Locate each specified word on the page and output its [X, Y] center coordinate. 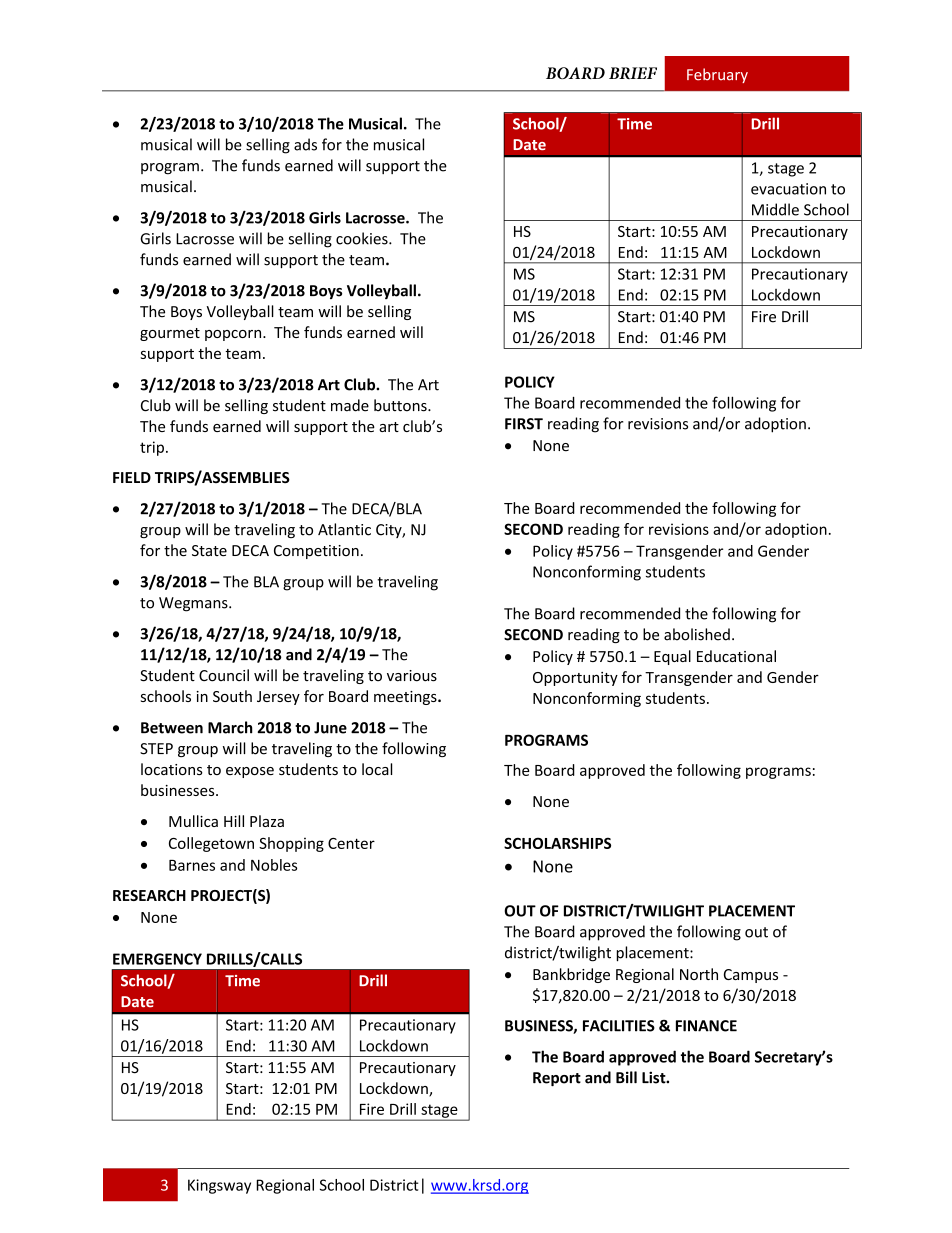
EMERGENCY [157, 959]
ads [305, 144]
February [717, 75]
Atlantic [344, 529]
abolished [697, 634]
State [209, 551]
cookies [363, 238]
